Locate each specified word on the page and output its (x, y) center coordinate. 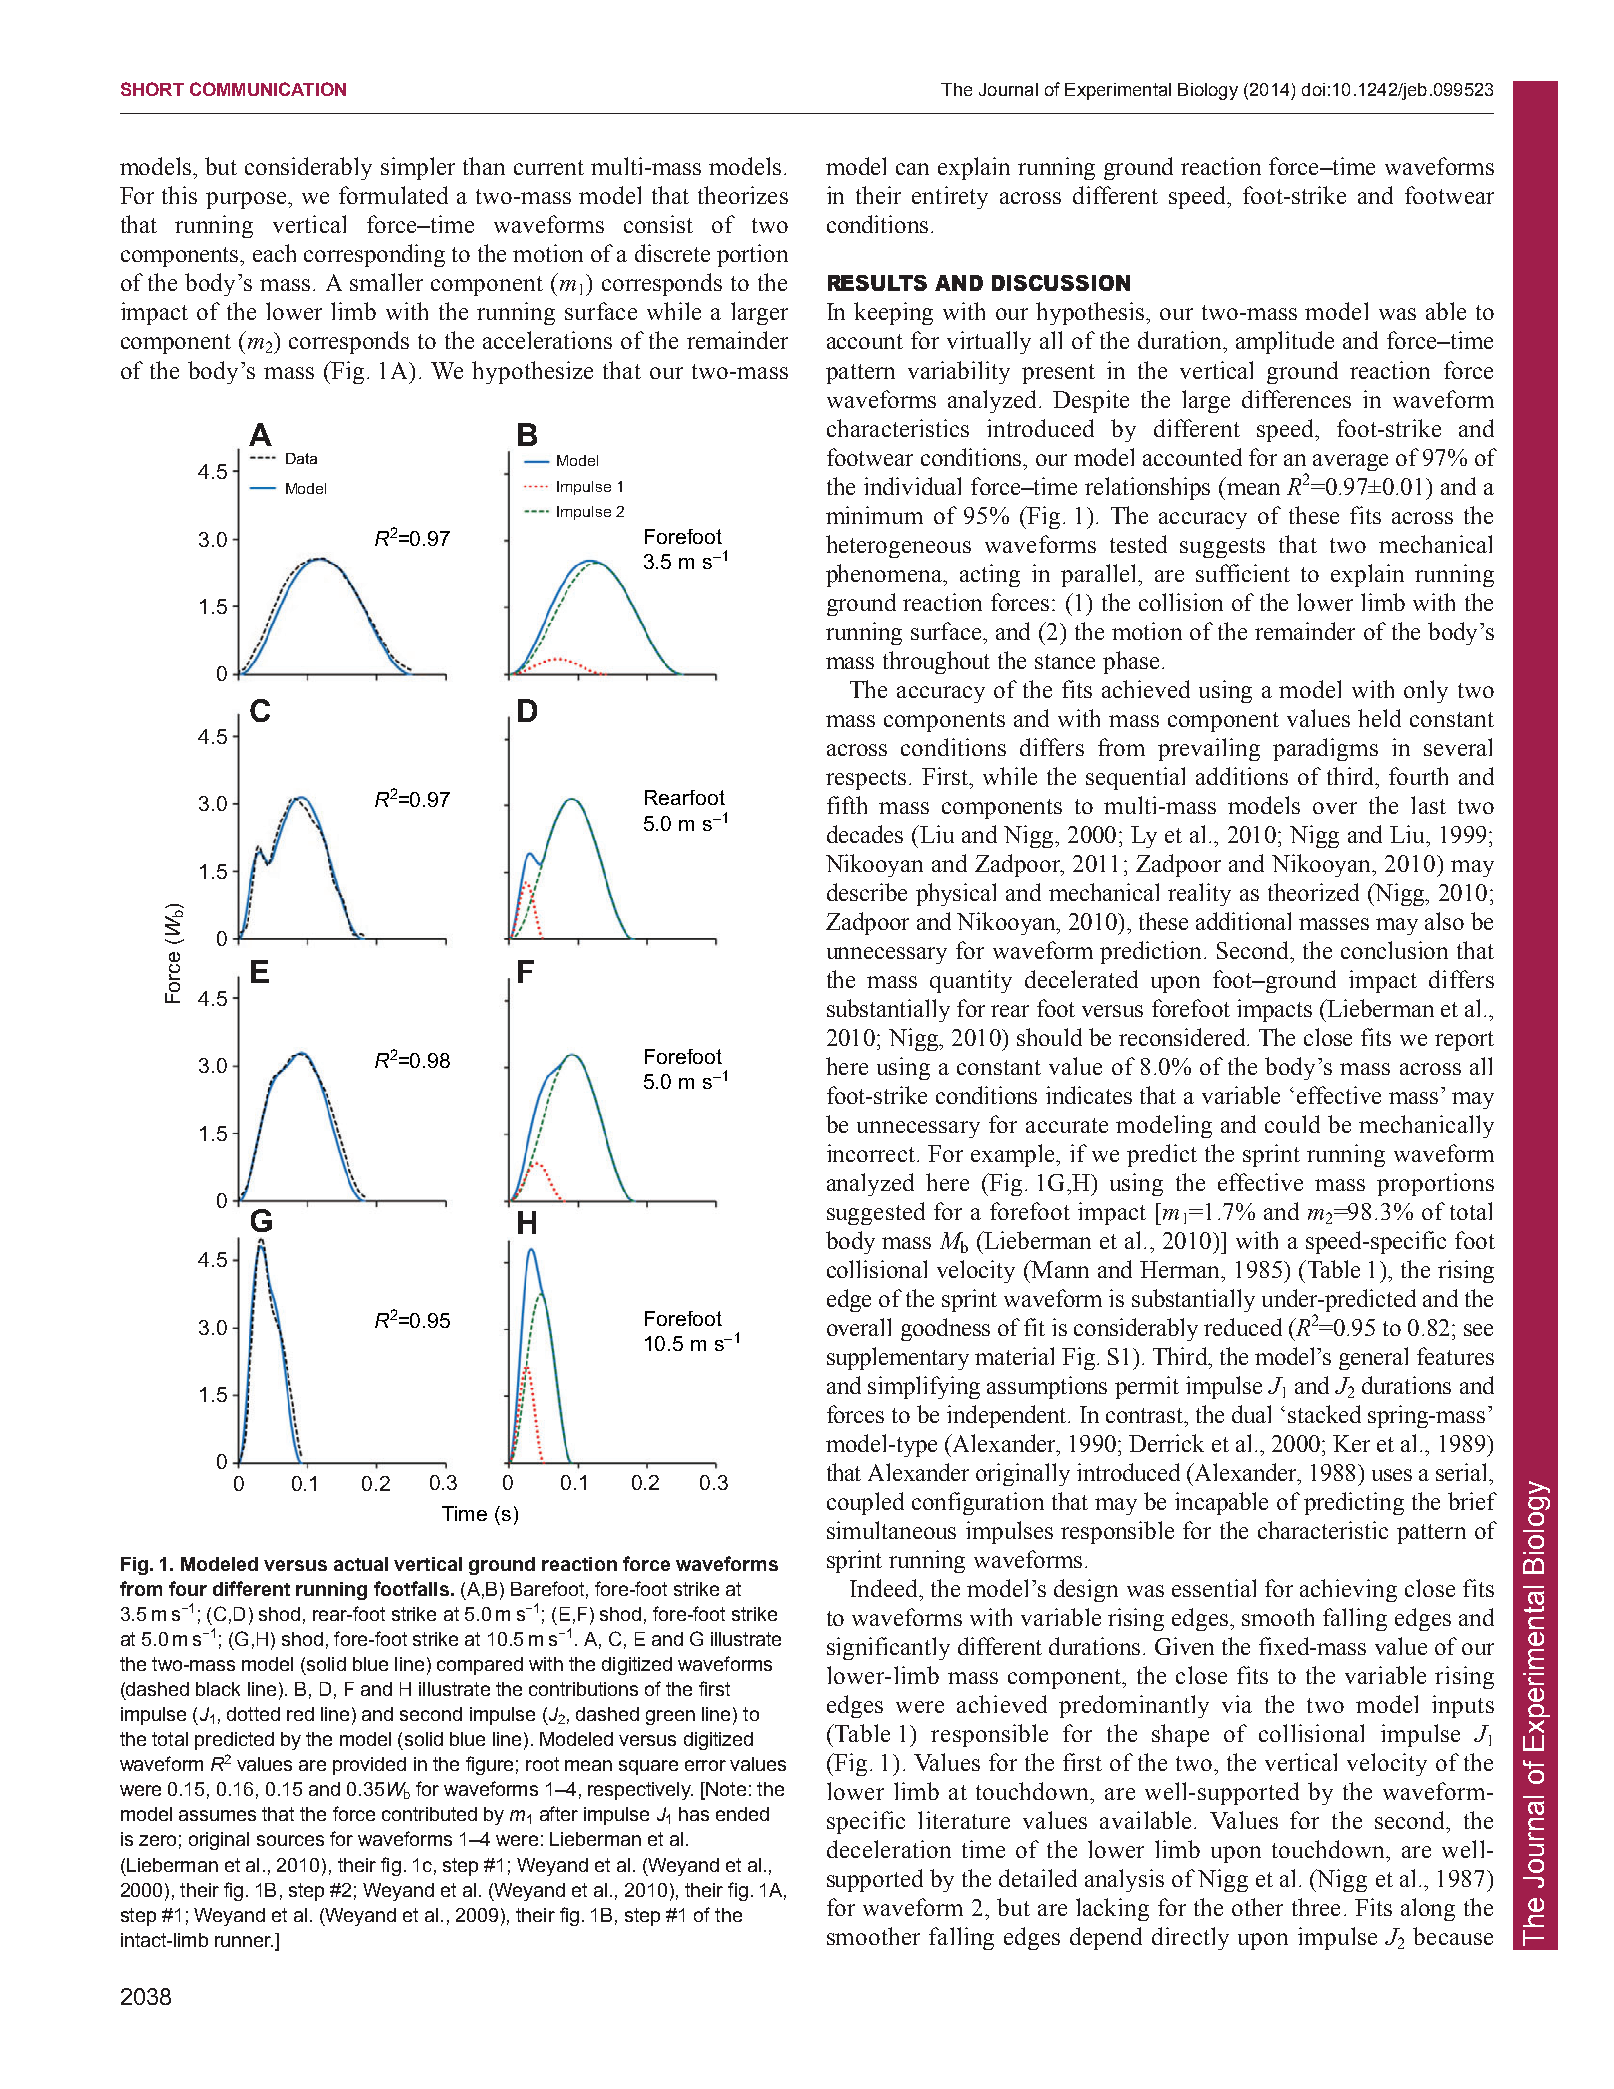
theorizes (743, 195)
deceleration (889, 1849)
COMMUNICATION (268, 89)
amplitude (1285, 342)
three (1316, 1907)
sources (290, 1840)
